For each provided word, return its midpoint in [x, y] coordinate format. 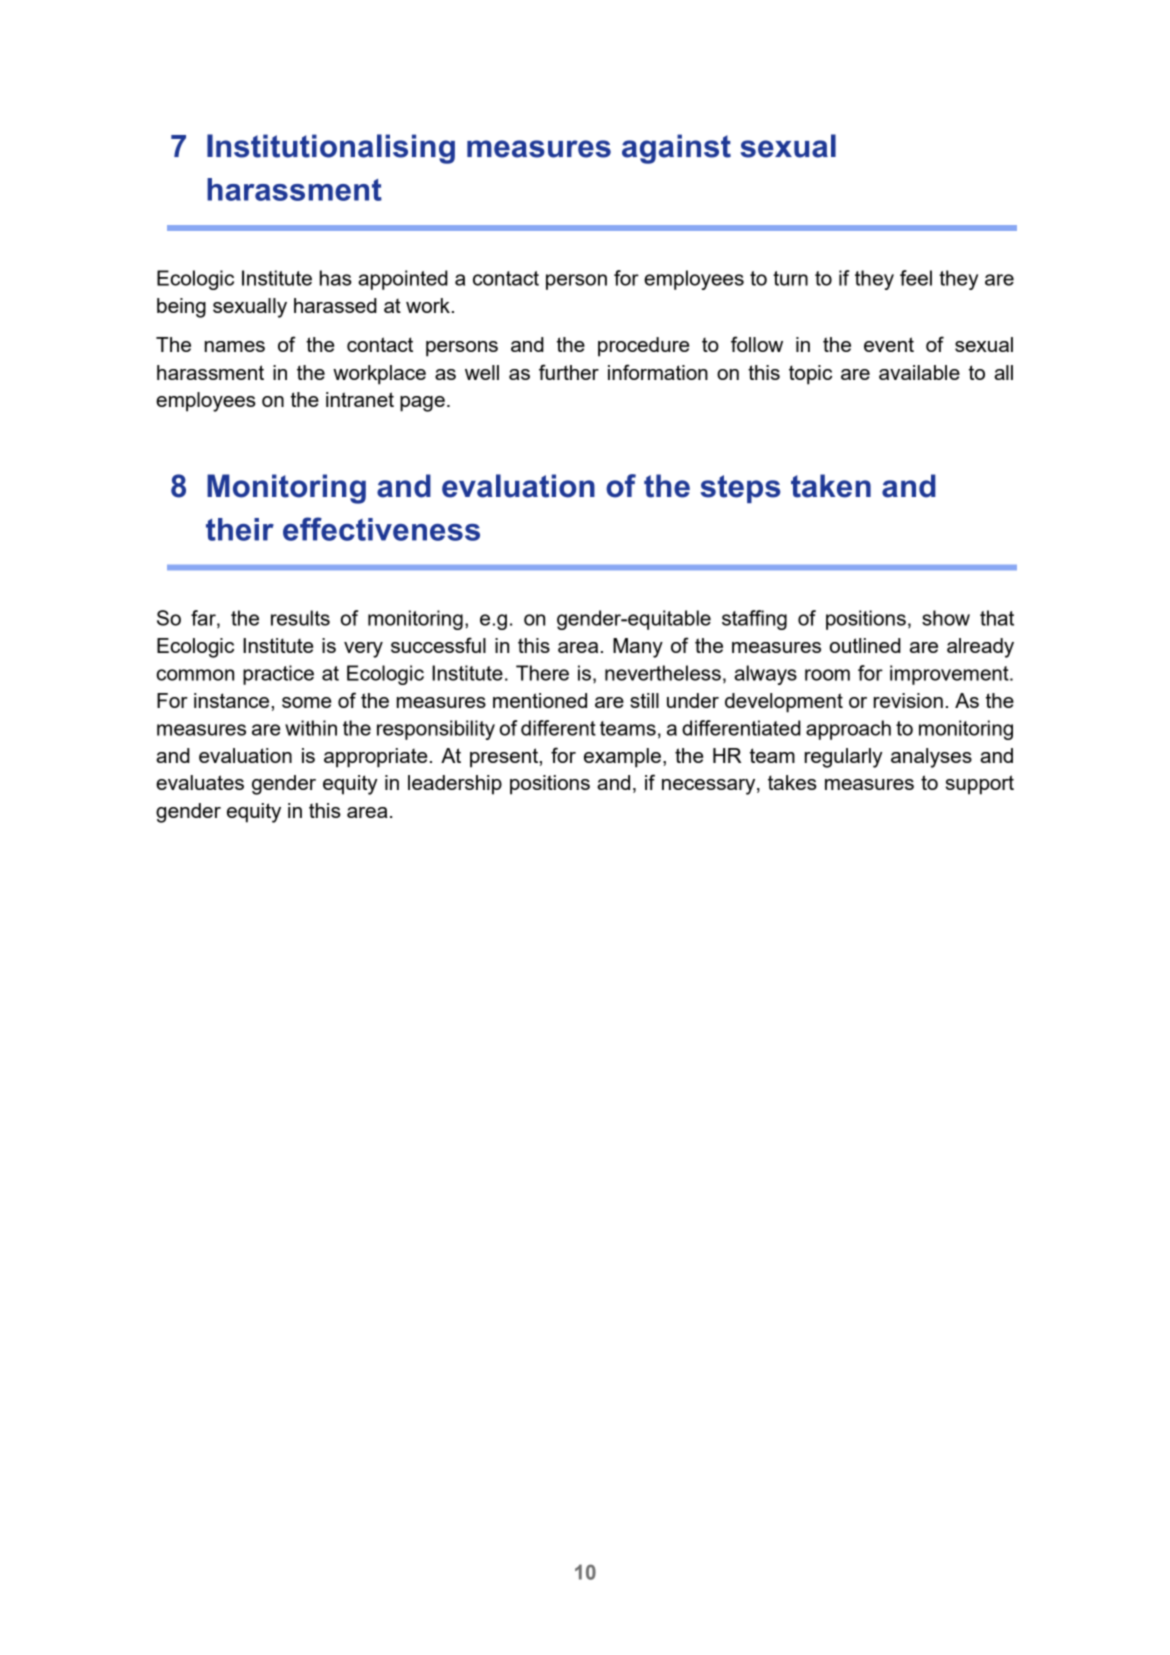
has [336, 278]
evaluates [200, 782]
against [676, 149]
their [240, 529]
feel [916, 278]
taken [831, 486]
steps [740, 489]
